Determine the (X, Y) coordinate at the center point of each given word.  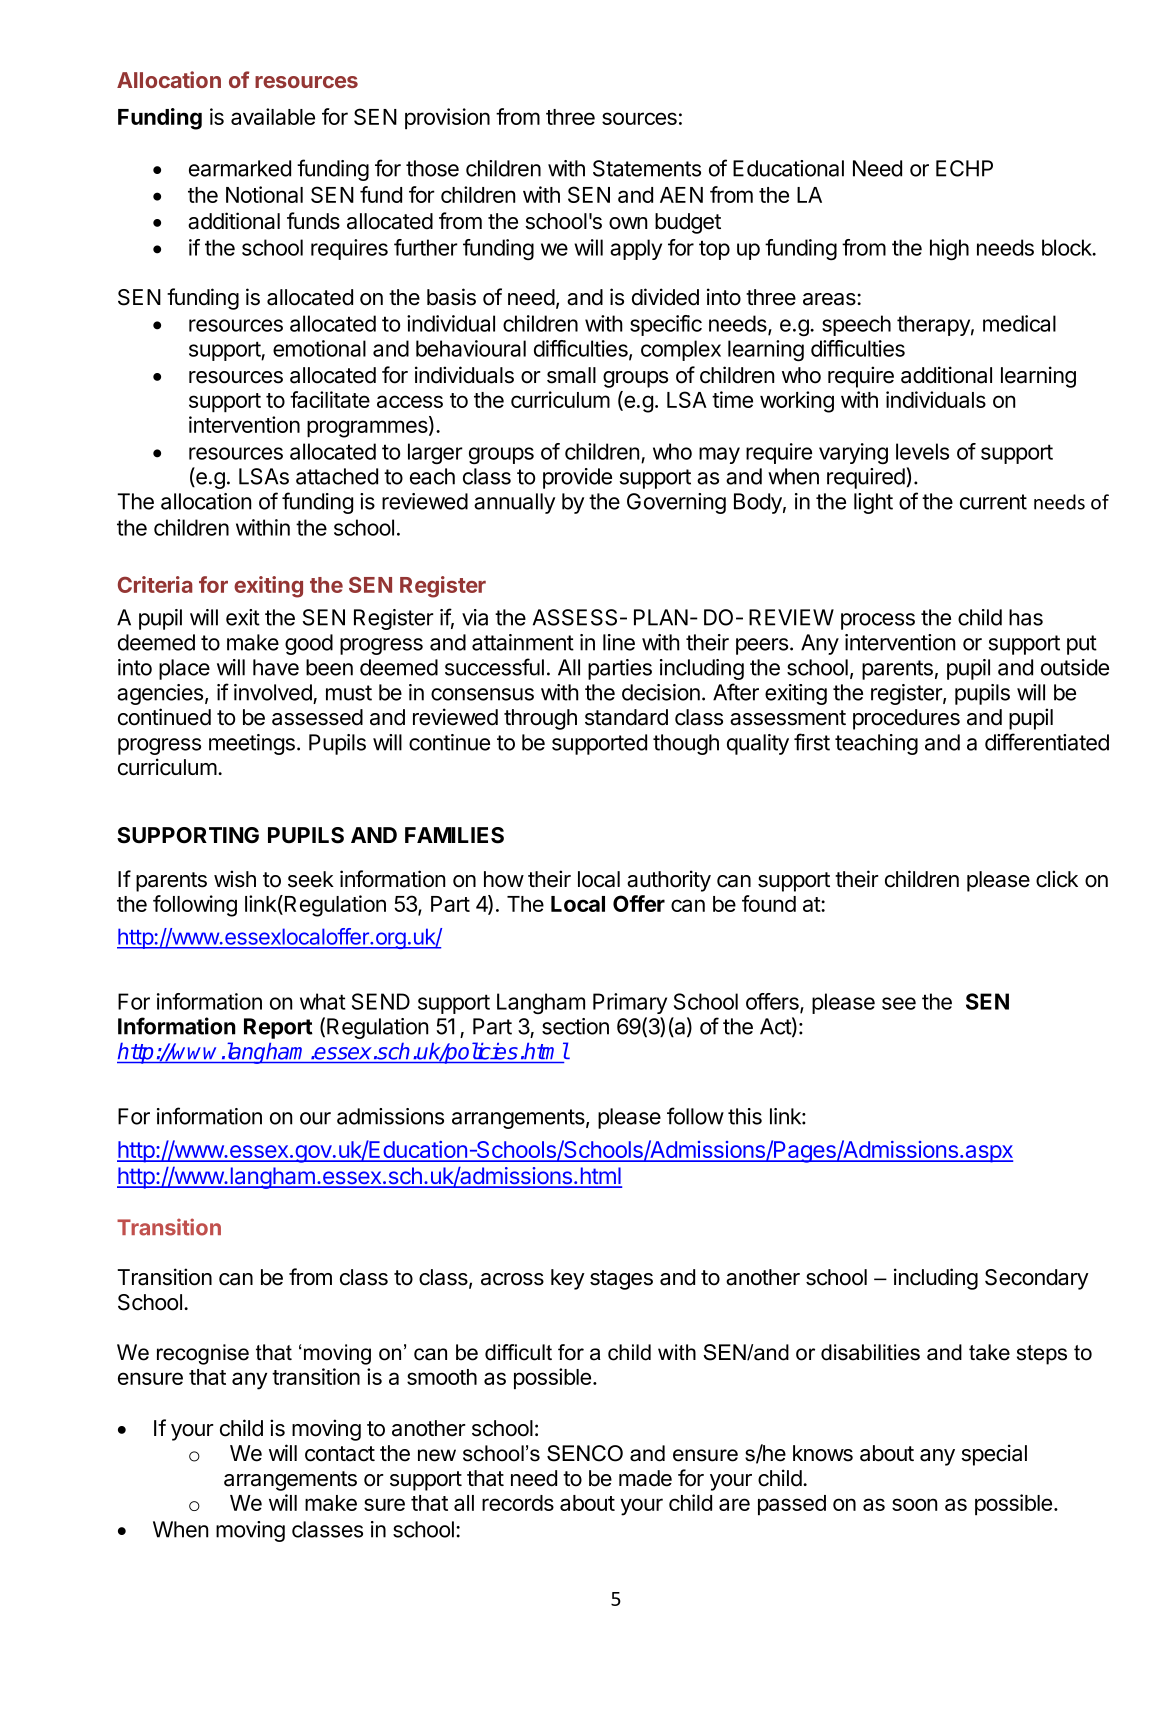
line (619, 642)
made (645, 1478)
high (949, 249)
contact (340, 1454)
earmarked (240, 168)
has (1026, 617)
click (1057, 879)
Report (278, 1028)
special (994, 1455)
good (309, 644)
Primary (630, 1003)
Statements (647, 168)
